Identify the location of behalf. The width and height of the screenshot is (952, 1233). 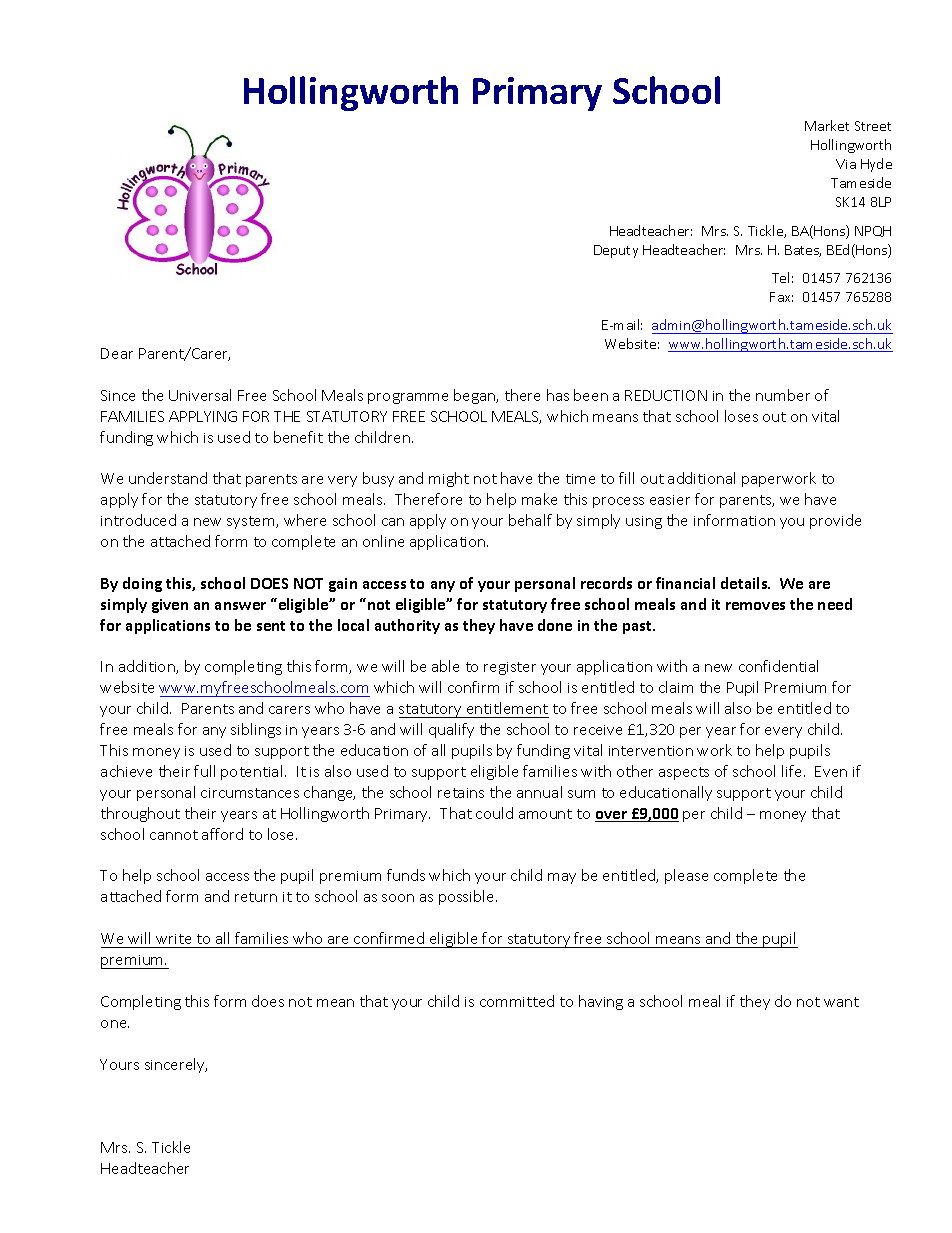
(530, 520).
